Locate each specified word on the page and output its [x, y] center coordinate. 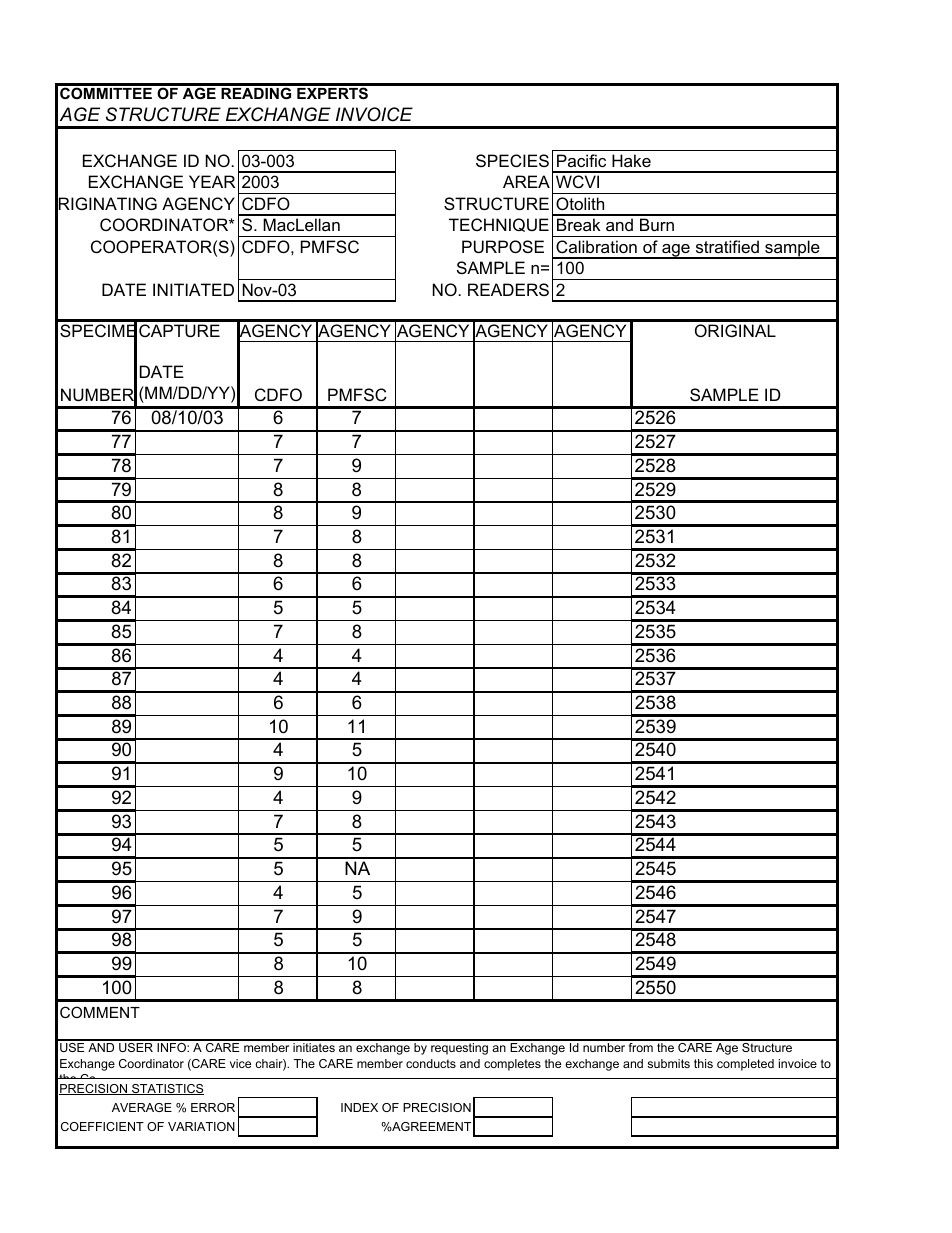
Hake [631, 160]
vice [240, 1063]
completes [512, 1065]
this [703, 1063]
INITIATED [193, 289]
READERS [508, 289]
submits [668, 1063]
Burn [657, 224]
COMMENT [100, 1012]
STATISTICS [167, 1089]
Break [579, 224]
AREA [526, 181]
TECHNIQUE [499, 225]
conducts [431, 1063]
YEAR [212, 181]
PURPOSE [503, 246]
